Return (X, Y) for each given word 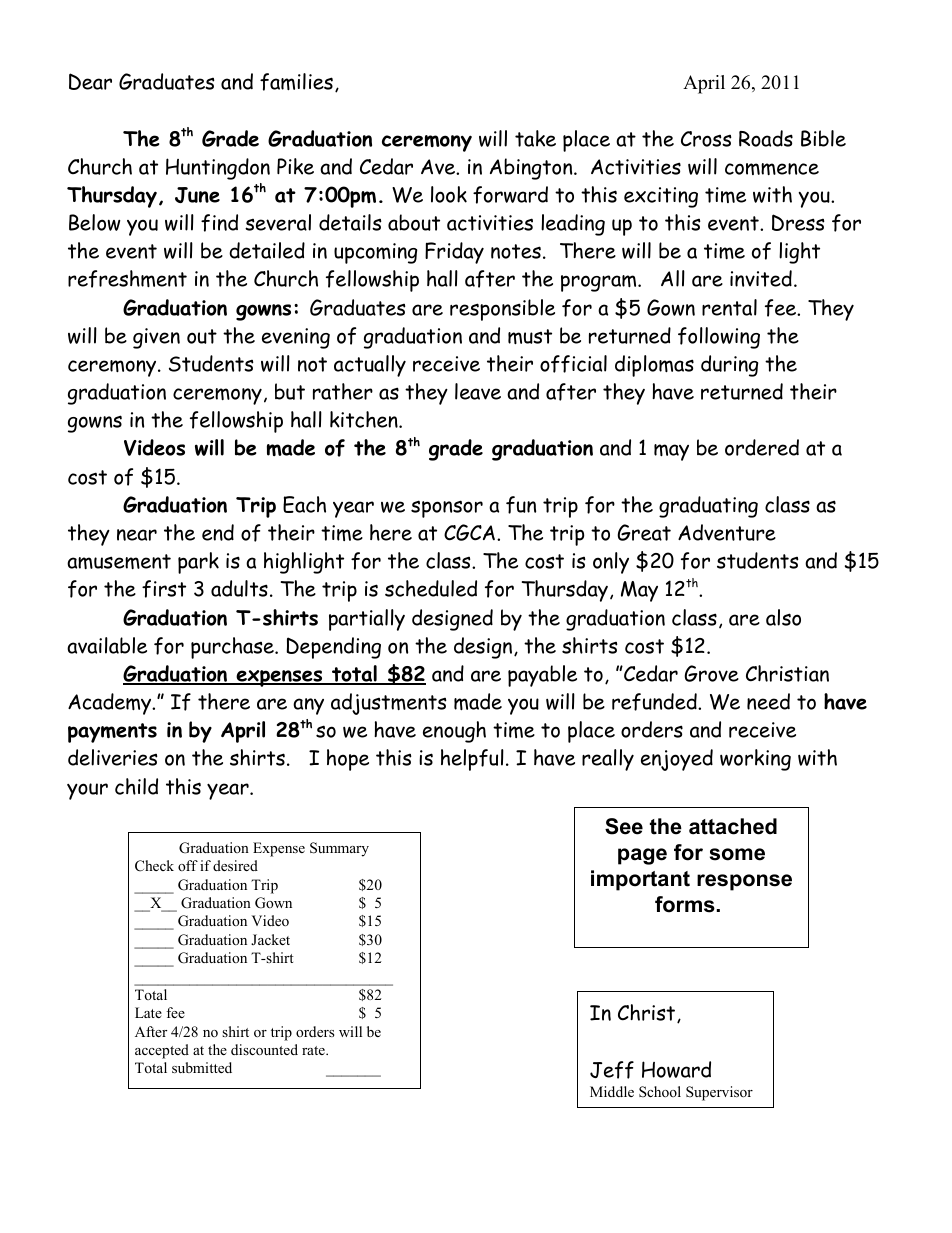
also (783, 617)
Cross (706, 139)
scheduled (431, 588)
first (164, 589)
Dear (90, 81)
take (535, 138)
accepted (162, 1051)
